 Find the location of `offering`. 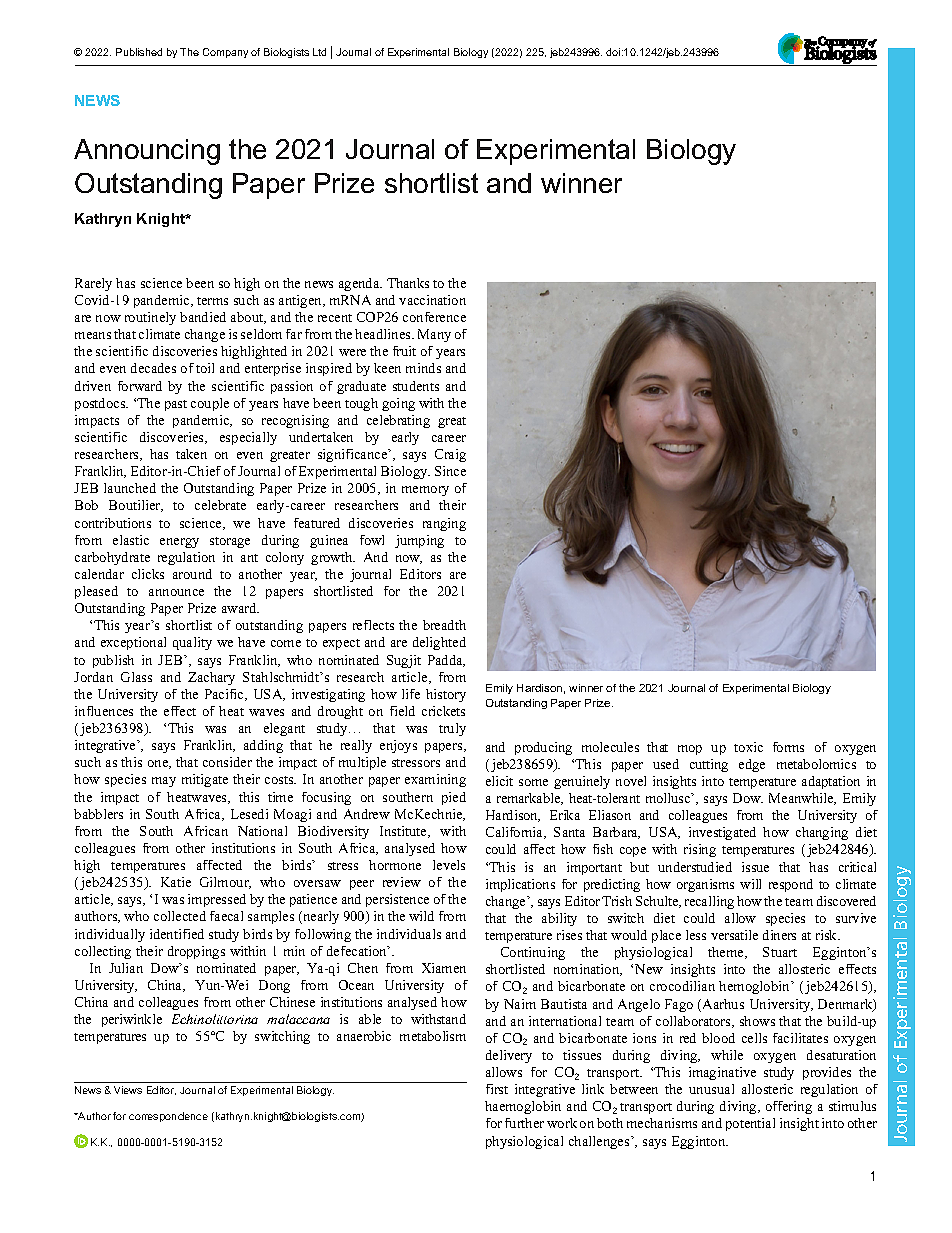

offering is located at coordinates (789, 1107).
